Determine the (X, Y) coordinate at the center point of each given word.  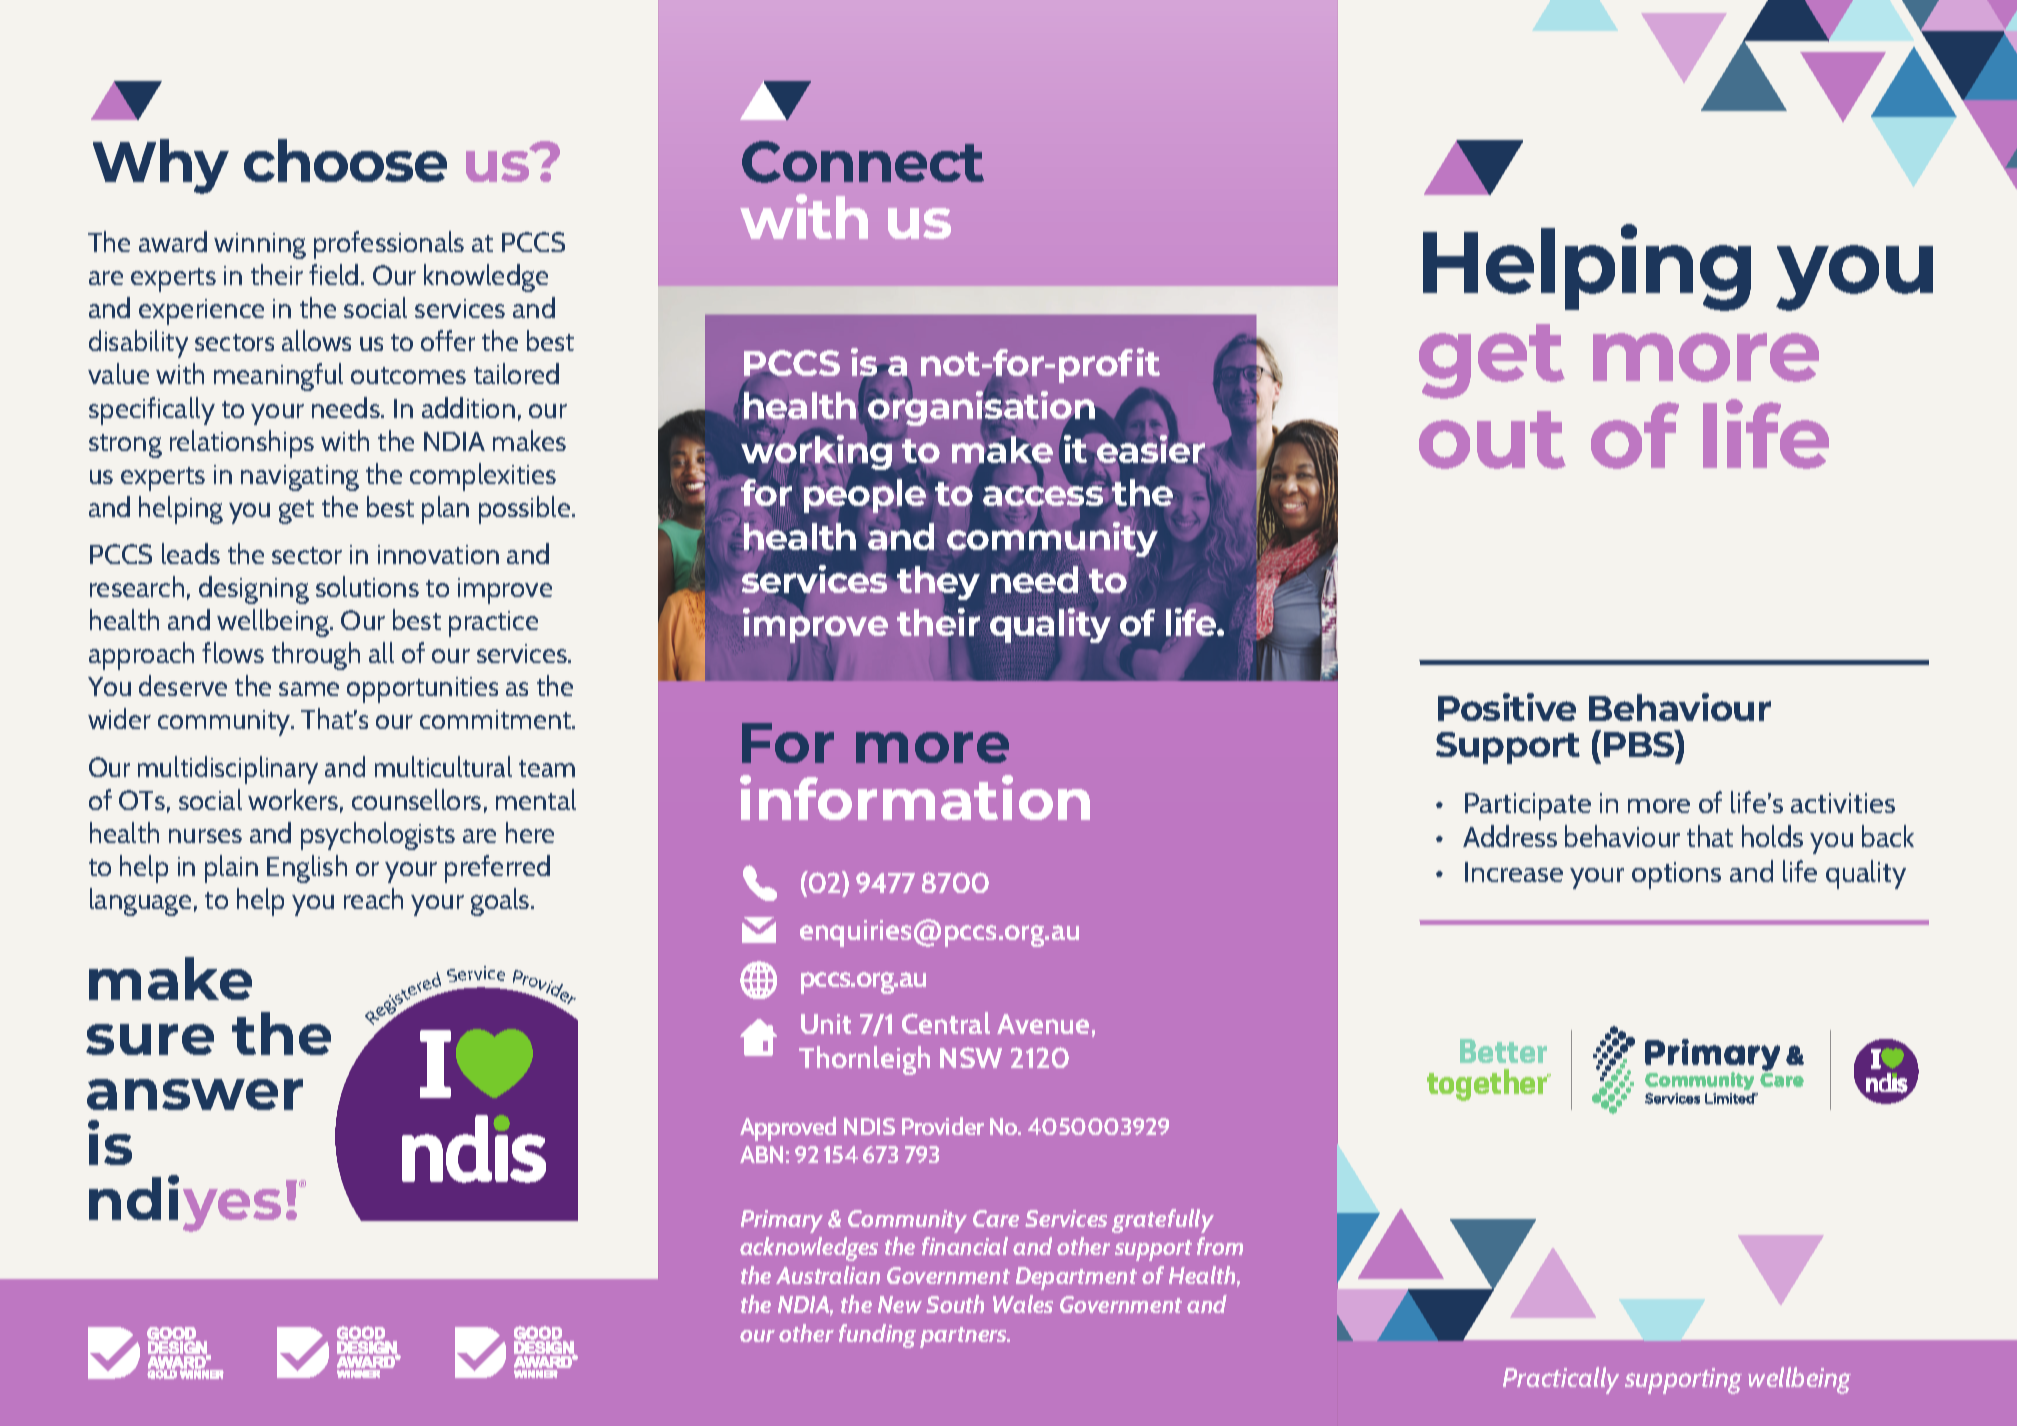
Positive (1507, 707)
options (1676, 875)
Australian (828, 1275)
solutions (367, 586)
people (865, 496)
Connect (863, 162)
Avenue (1043, 1024)
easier (1152, 449)
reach (373, 898)
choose (345, 160)
